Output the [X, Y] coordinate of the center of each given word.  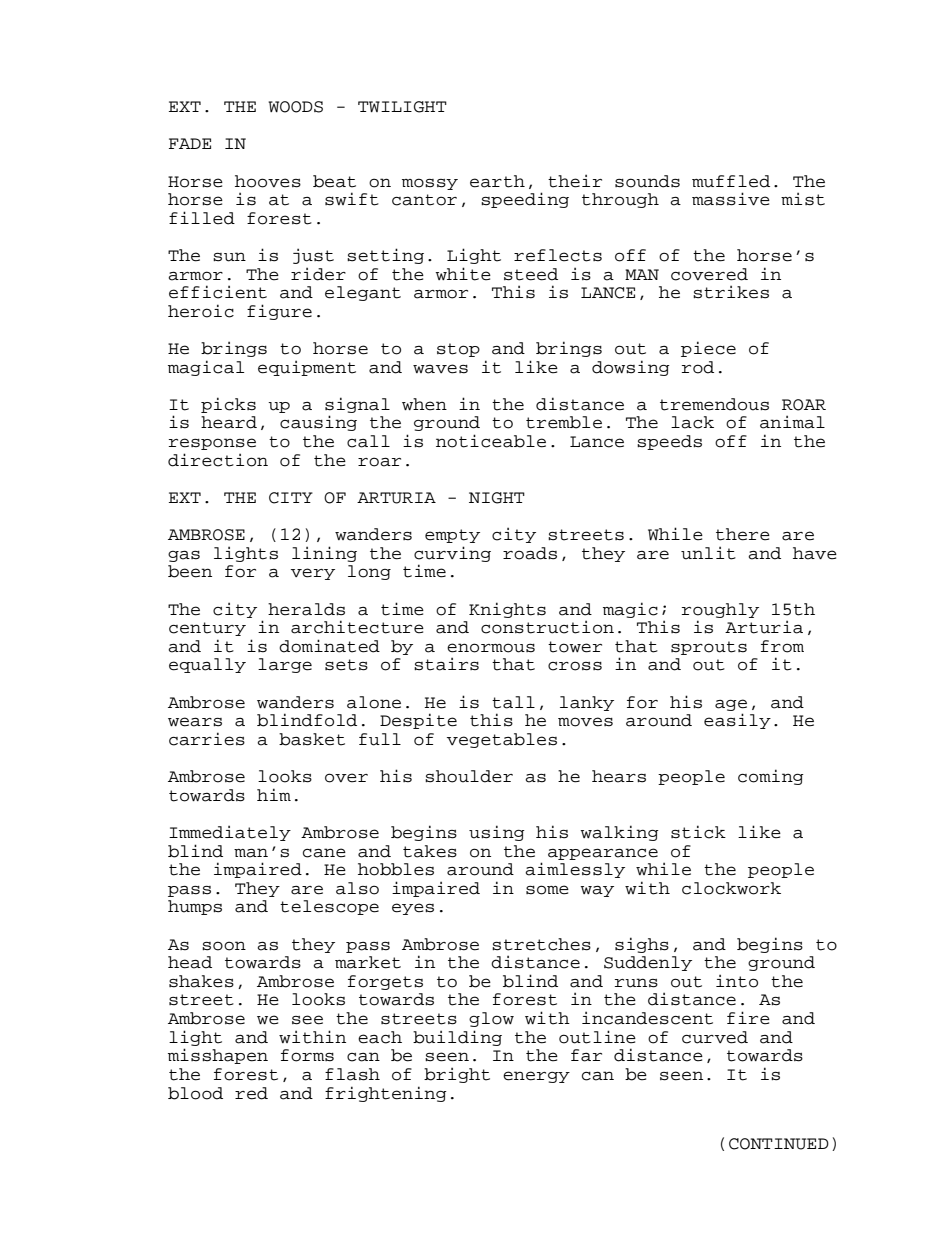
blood [195, 1093]
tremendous [714, 404]
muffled [731, 181]
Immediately [230, 833]
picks [228, 405]
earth [497, 181]
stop [458, 350]
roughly [720, 610]
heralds [306, 609]
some [547, 890]
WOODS [295, 107]
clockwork [731, 888]
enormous [491, 648]
